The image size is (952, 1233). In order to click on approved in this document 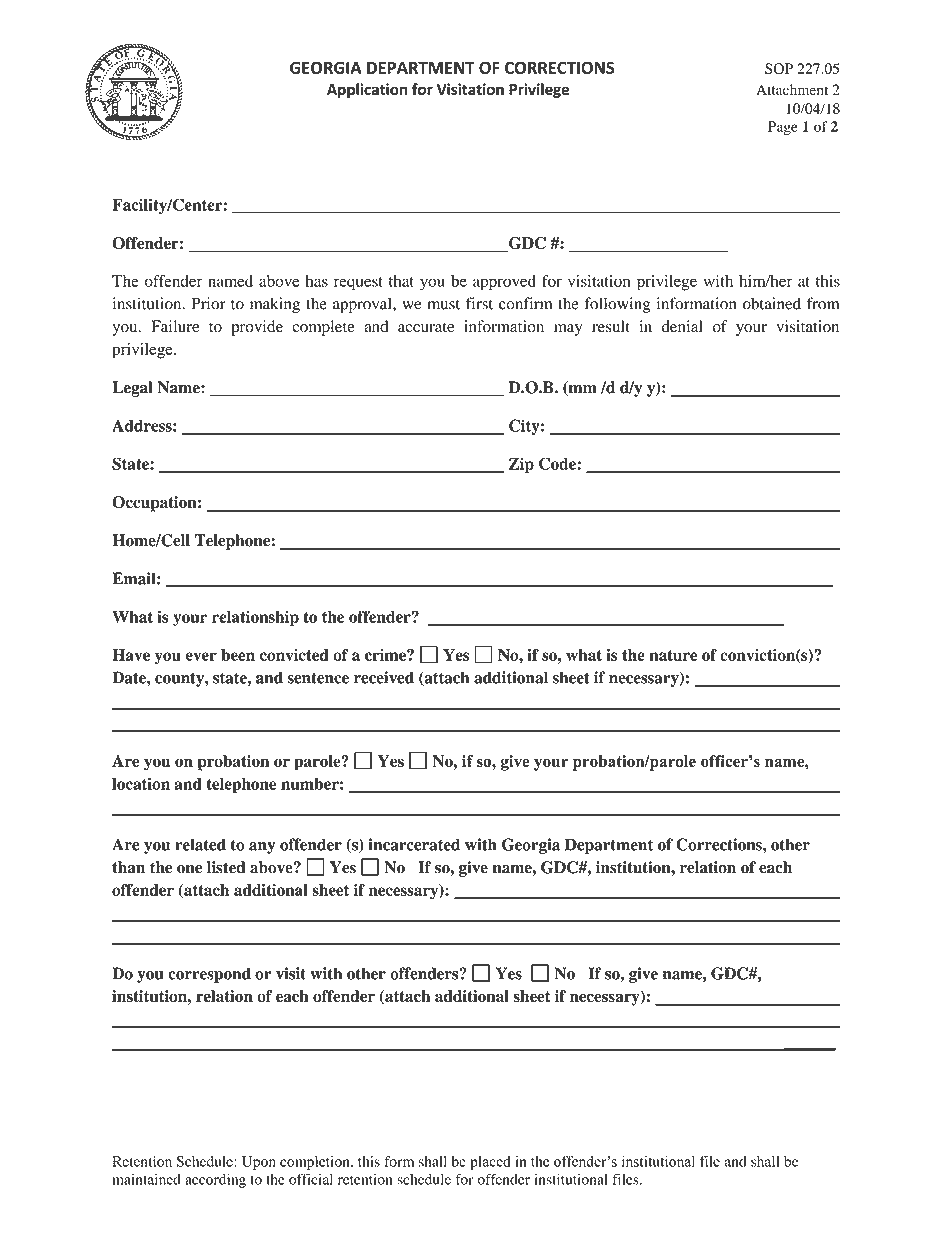, I will do `click(504, 283)`.
